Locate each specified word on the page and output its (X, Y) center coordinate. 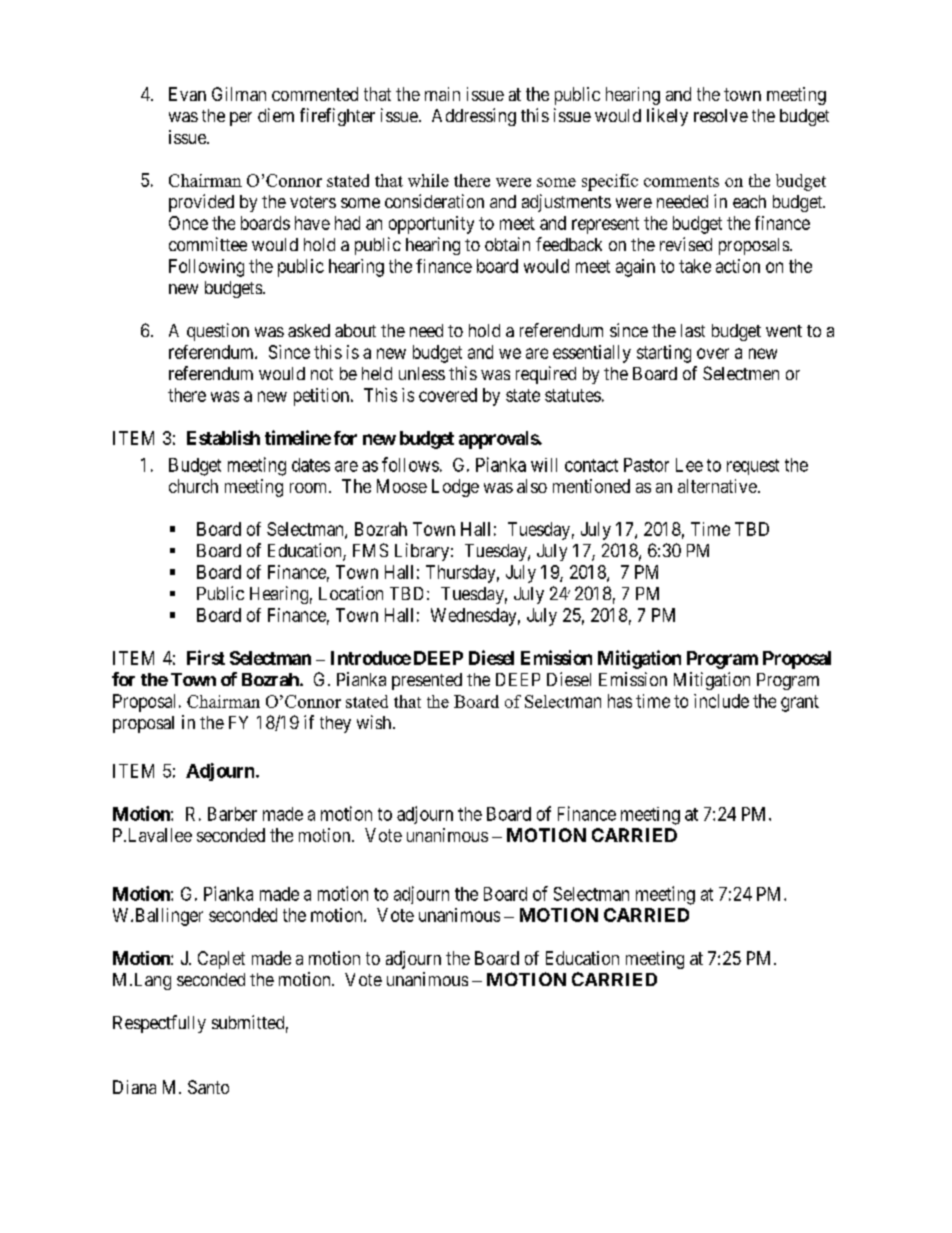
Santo (208, 1087)
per (241, 119)
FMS (370, 550)
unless (422, 373)
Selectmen (741, 373)
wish (374, 722)
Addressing (474, 117)
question (218, 332)
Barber (232, 814)
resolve (721, 115)
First (206, 657)
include (721, 701)
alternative (717, 486)
